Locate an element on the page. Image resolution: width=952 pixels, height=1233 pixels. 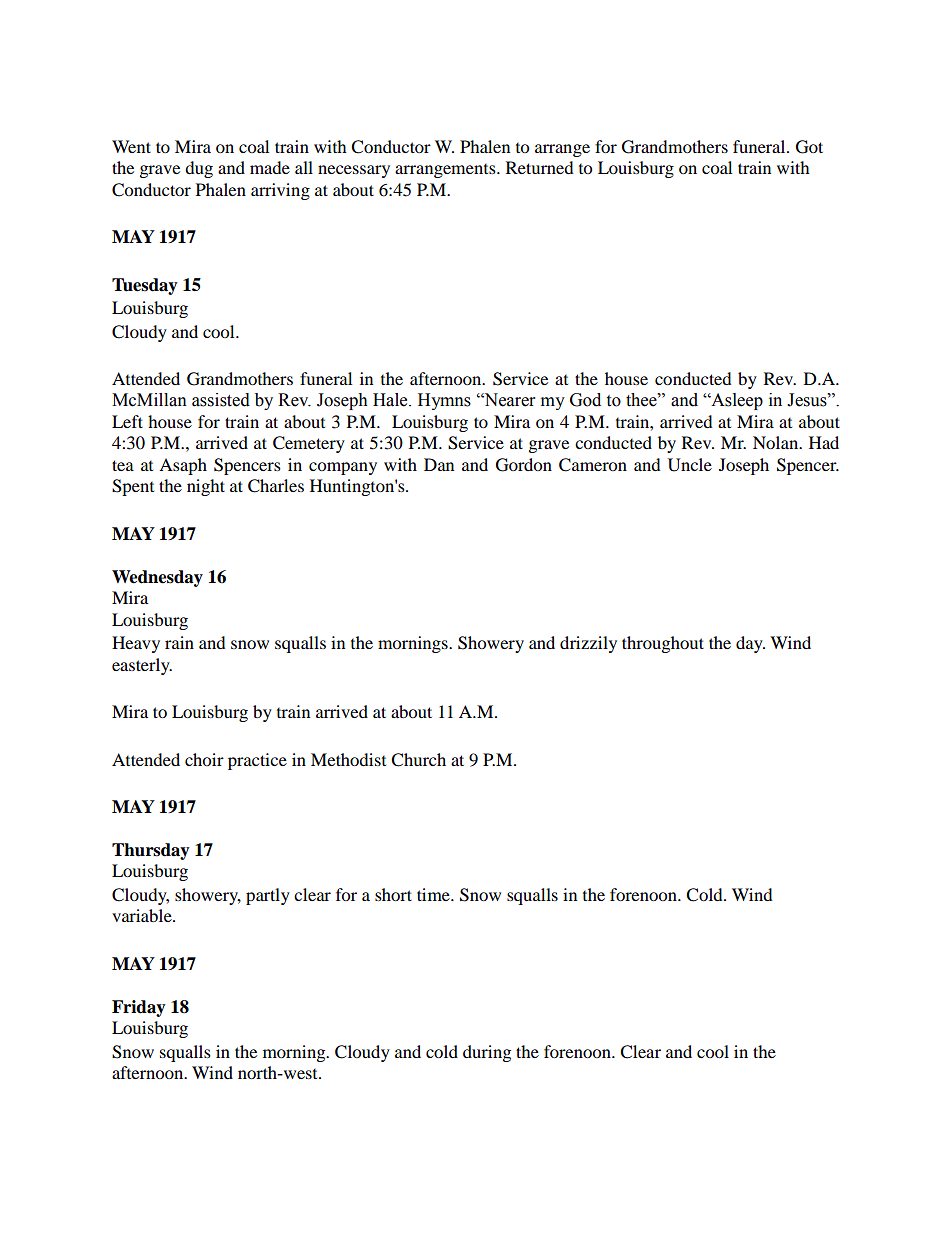
Uncle is located at coordinates (690, 465).
